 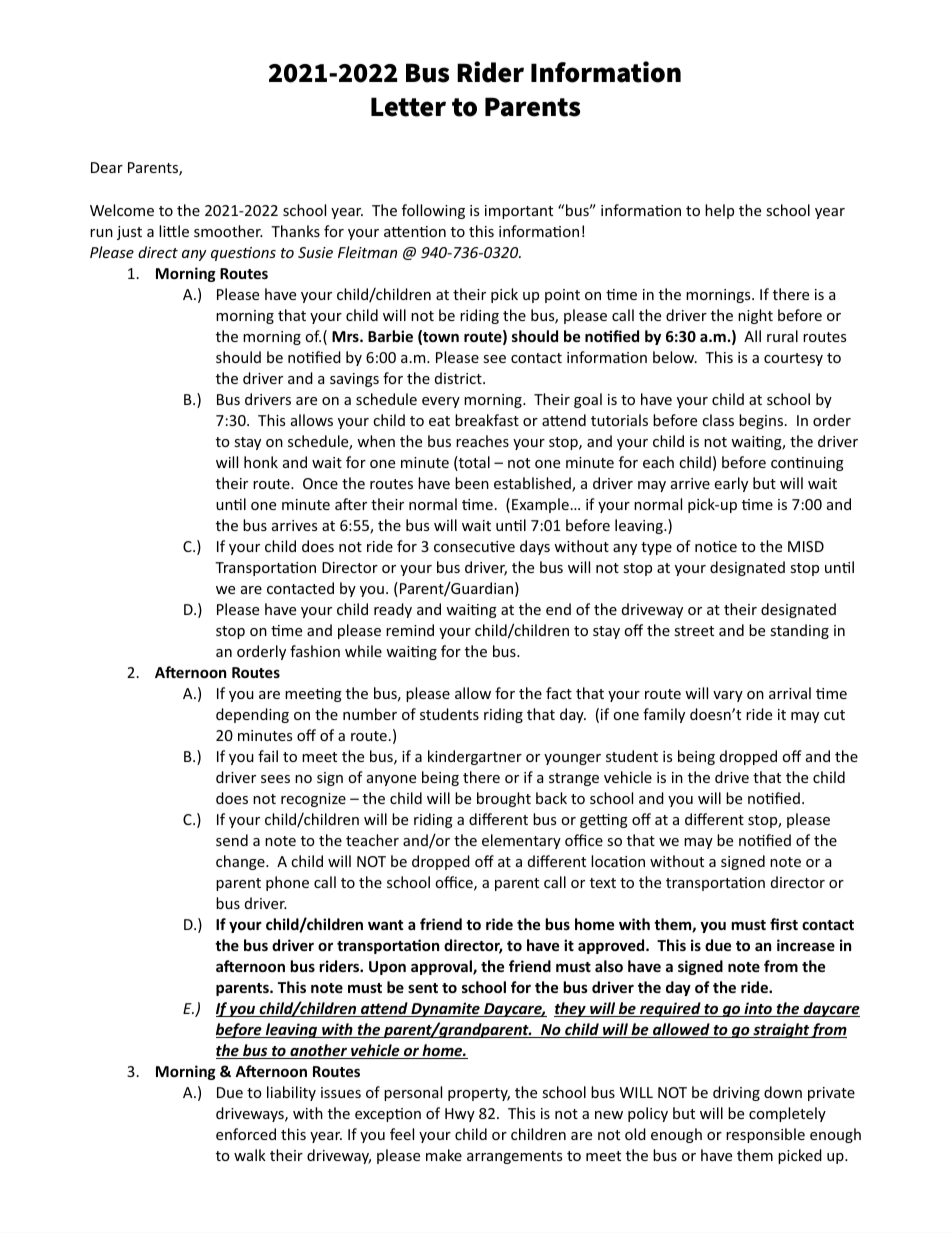 I want to click on send, so click(x=232, y=840).
